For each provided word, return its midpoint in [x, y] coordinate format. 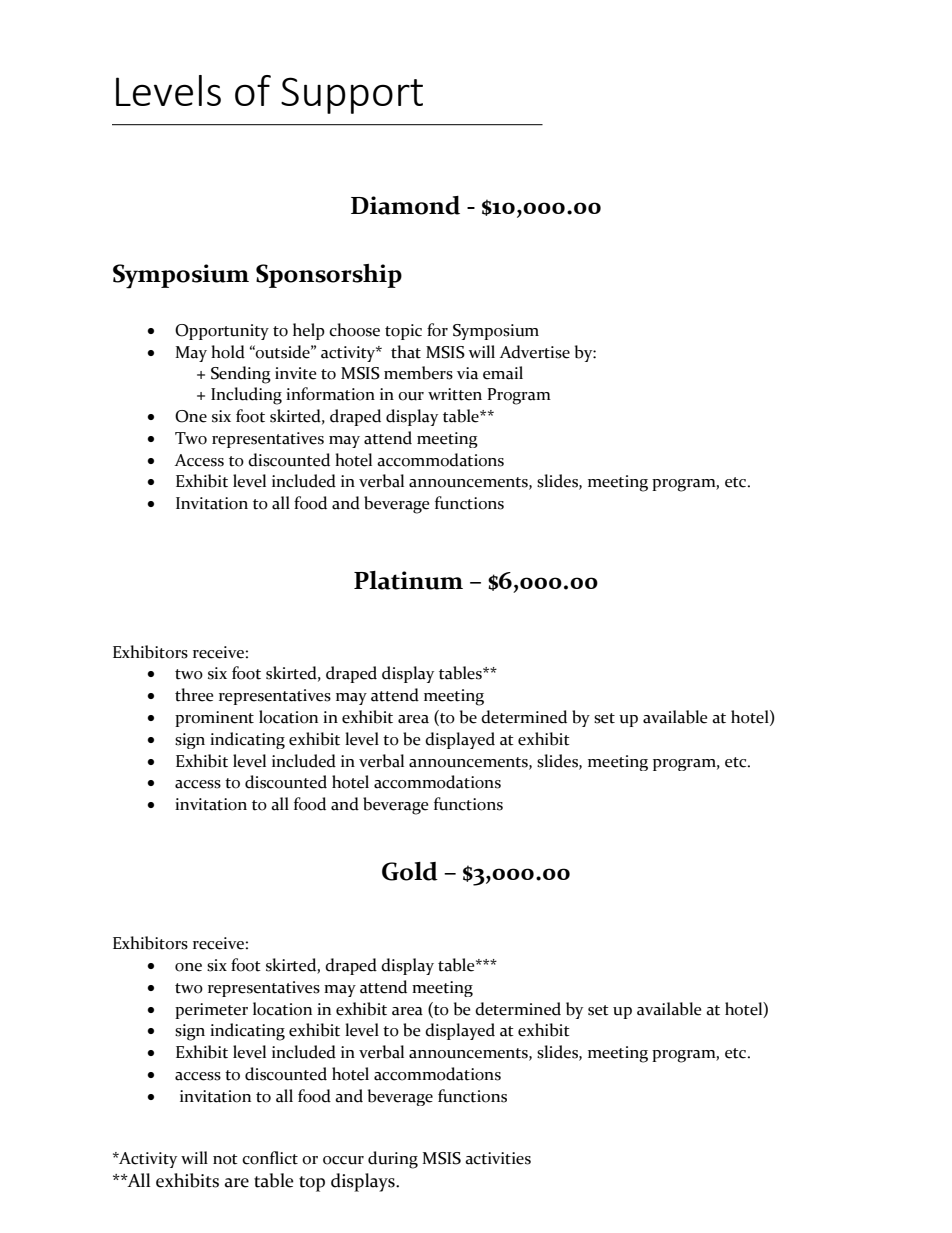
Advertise [534, 352]
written [455, 394]
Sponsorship [329, 276]
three [194, 695]
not [225, 1159]
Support [352, 95]
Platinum [408, 580]
